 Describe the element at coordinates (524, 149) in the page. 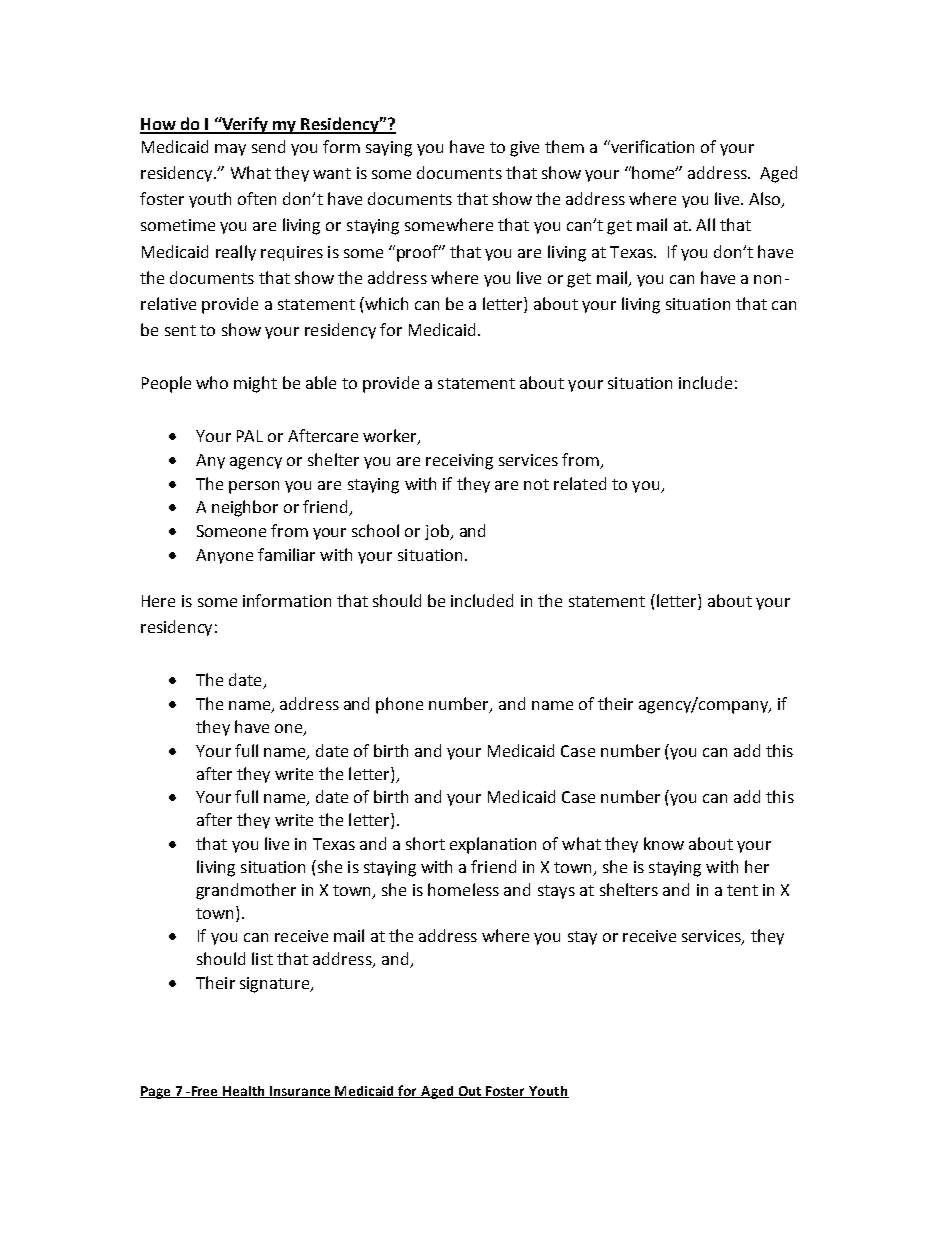

I see `give` at that location.
